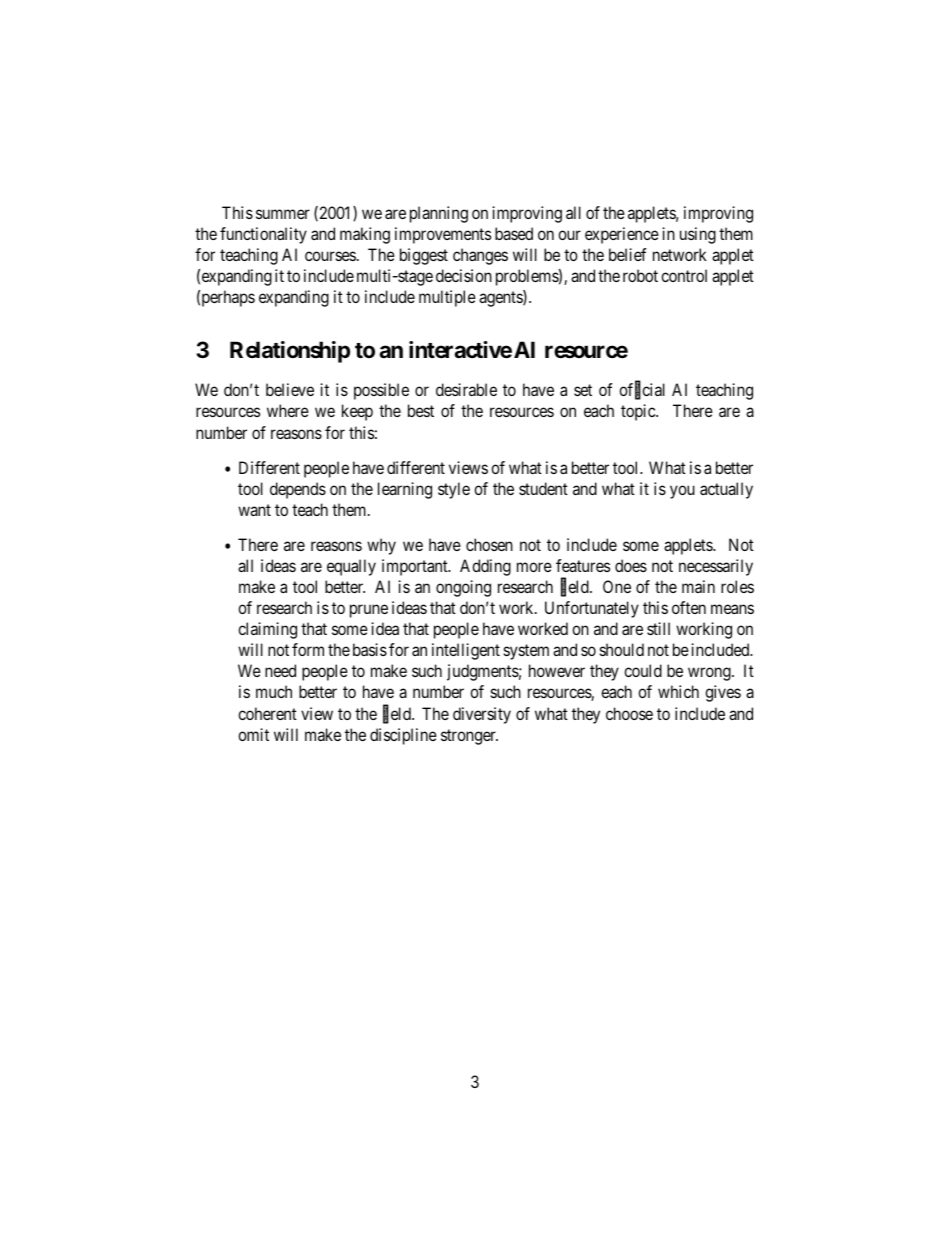 The image size is (952, 1233). What do you see at coordinates (290, 352) in the screenshot?
I see `Relationship` at bounding box center [290, 352].
